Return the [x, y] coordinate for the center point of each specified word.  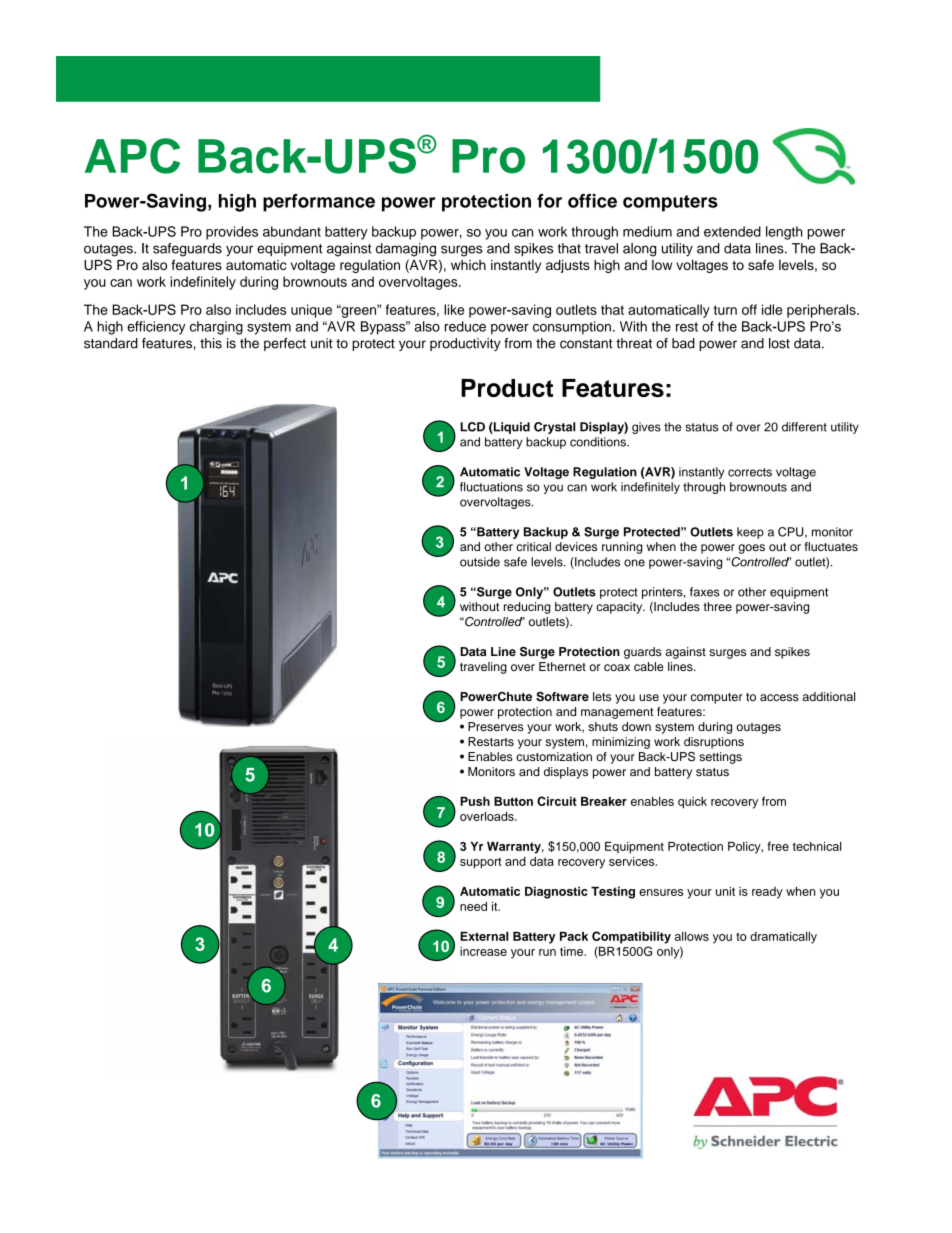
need [473, 906]
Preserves [496, 726]
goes [751, 549]
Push [475, 801]
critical [533, 546]
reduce [465, 326]
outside [480, 562]
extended [732, 231]
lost [779, 343]
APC [132, 156]
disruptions [714, 743]
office [592, 201]
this [211, 343]
